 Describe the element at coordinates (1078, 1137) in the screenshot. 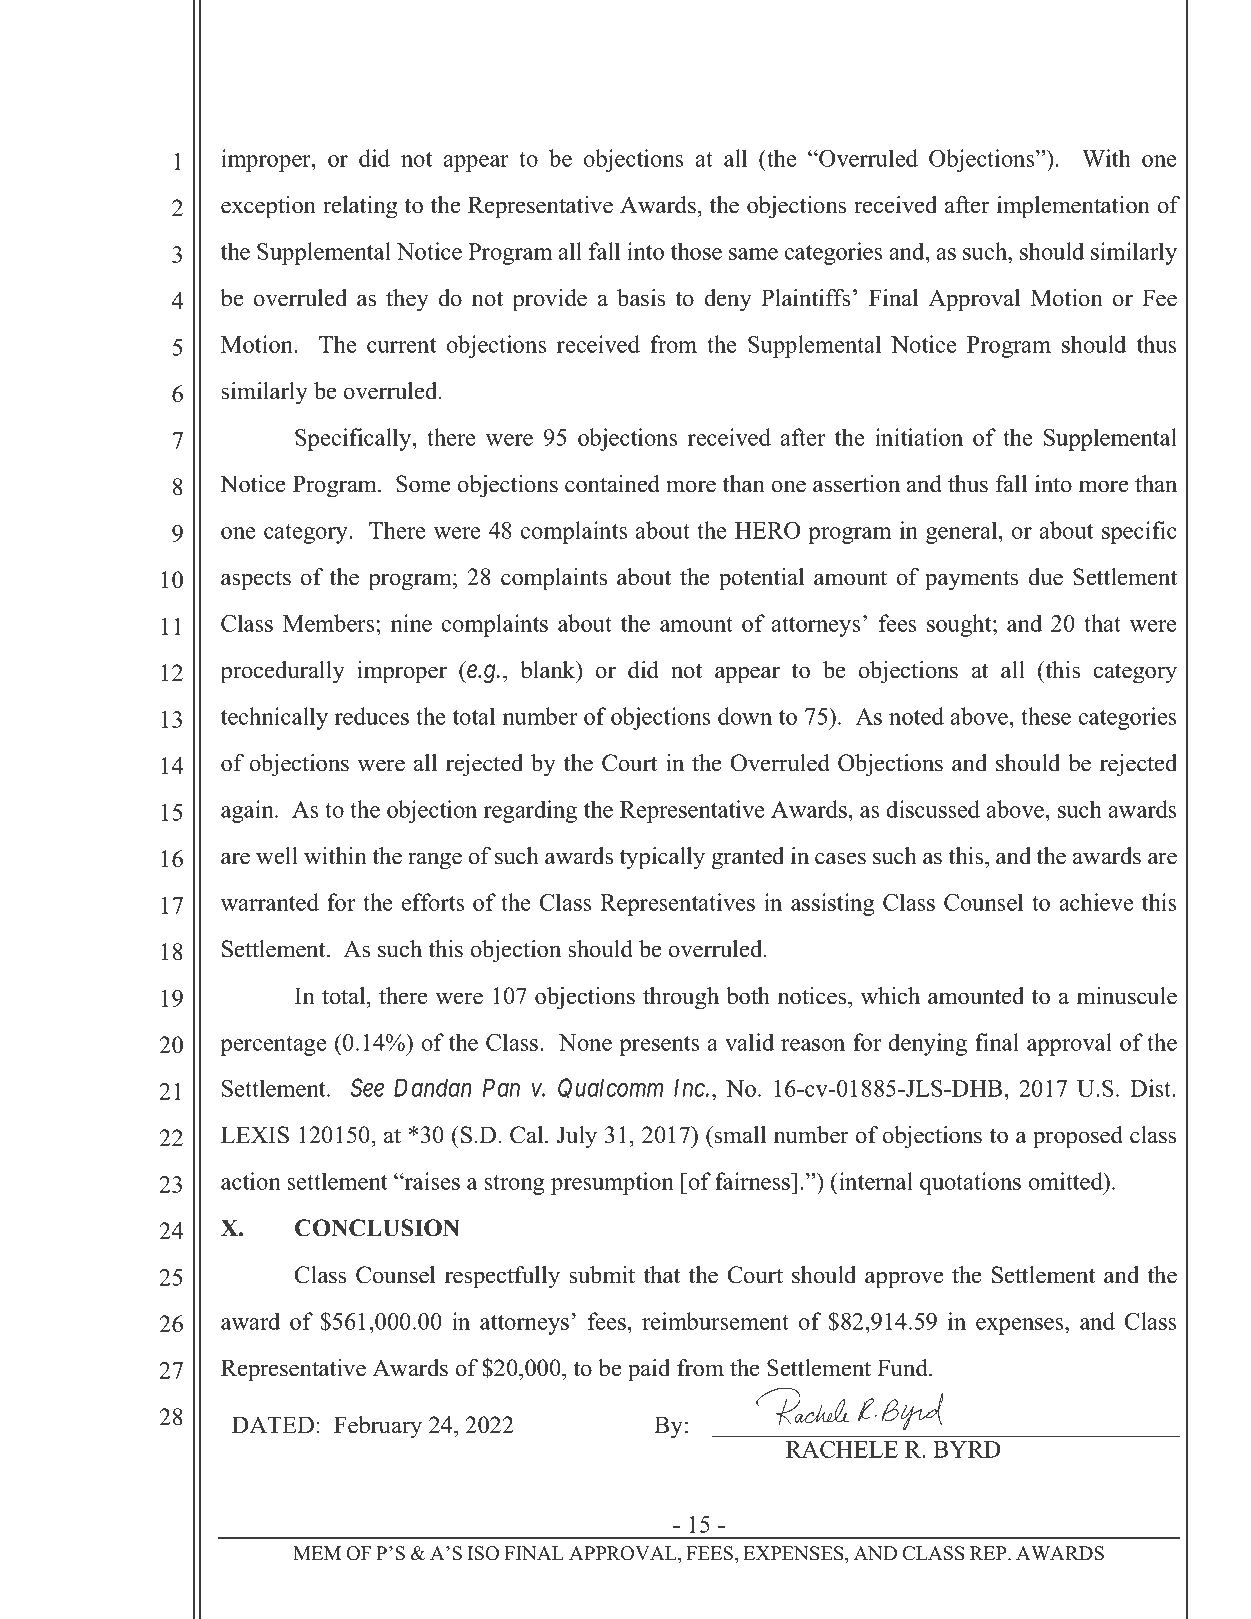

I see `proposed` at that location.
